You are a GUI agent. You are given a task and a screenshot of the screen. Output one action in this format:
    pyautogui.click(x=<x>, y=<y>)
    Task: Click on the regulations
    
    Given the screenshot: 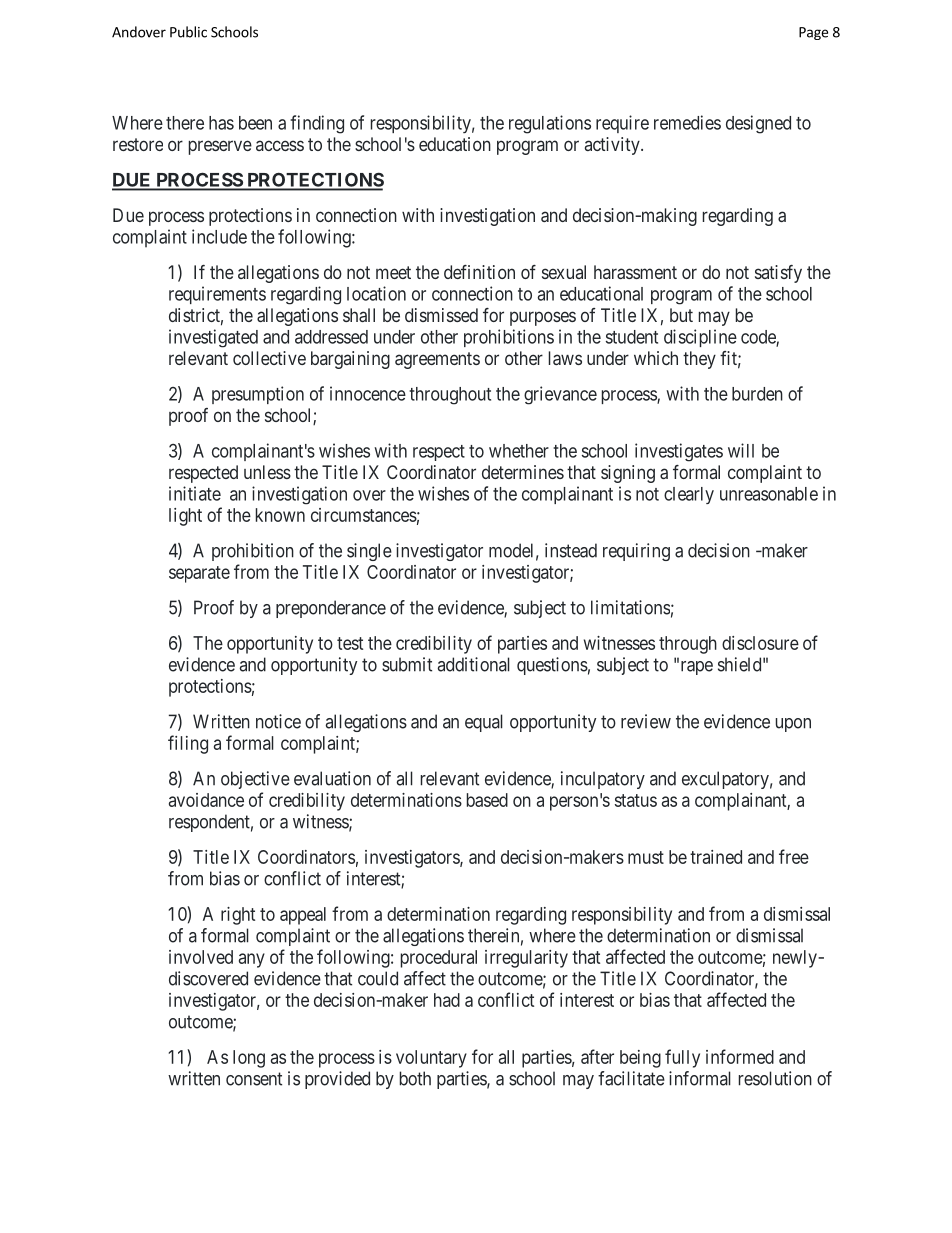 What is the action you would take?
    pyautogui.click(x=550, y=124)
